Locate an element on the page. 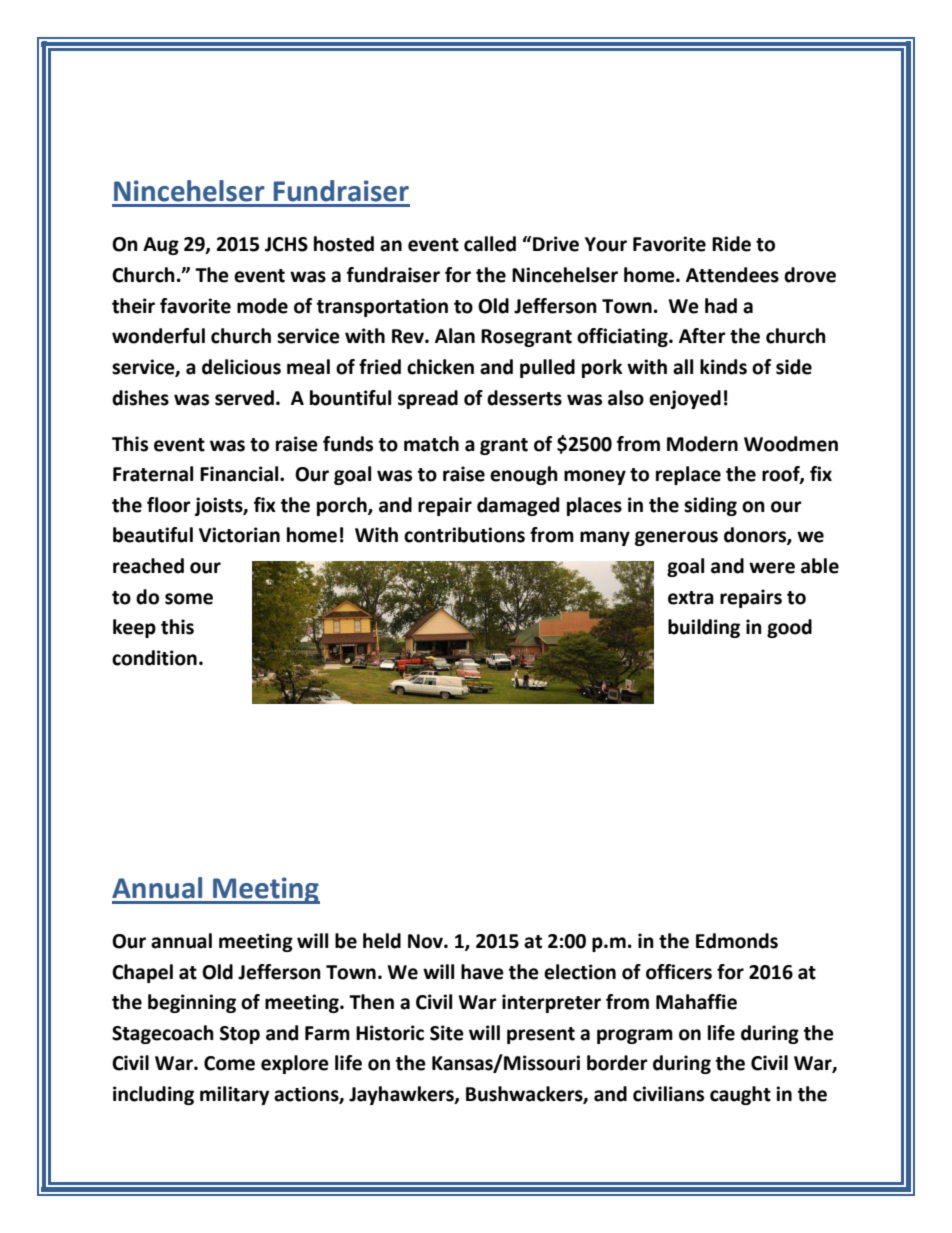 The image size is (952, 1233). Site is located at coordinates (447, 1033).
